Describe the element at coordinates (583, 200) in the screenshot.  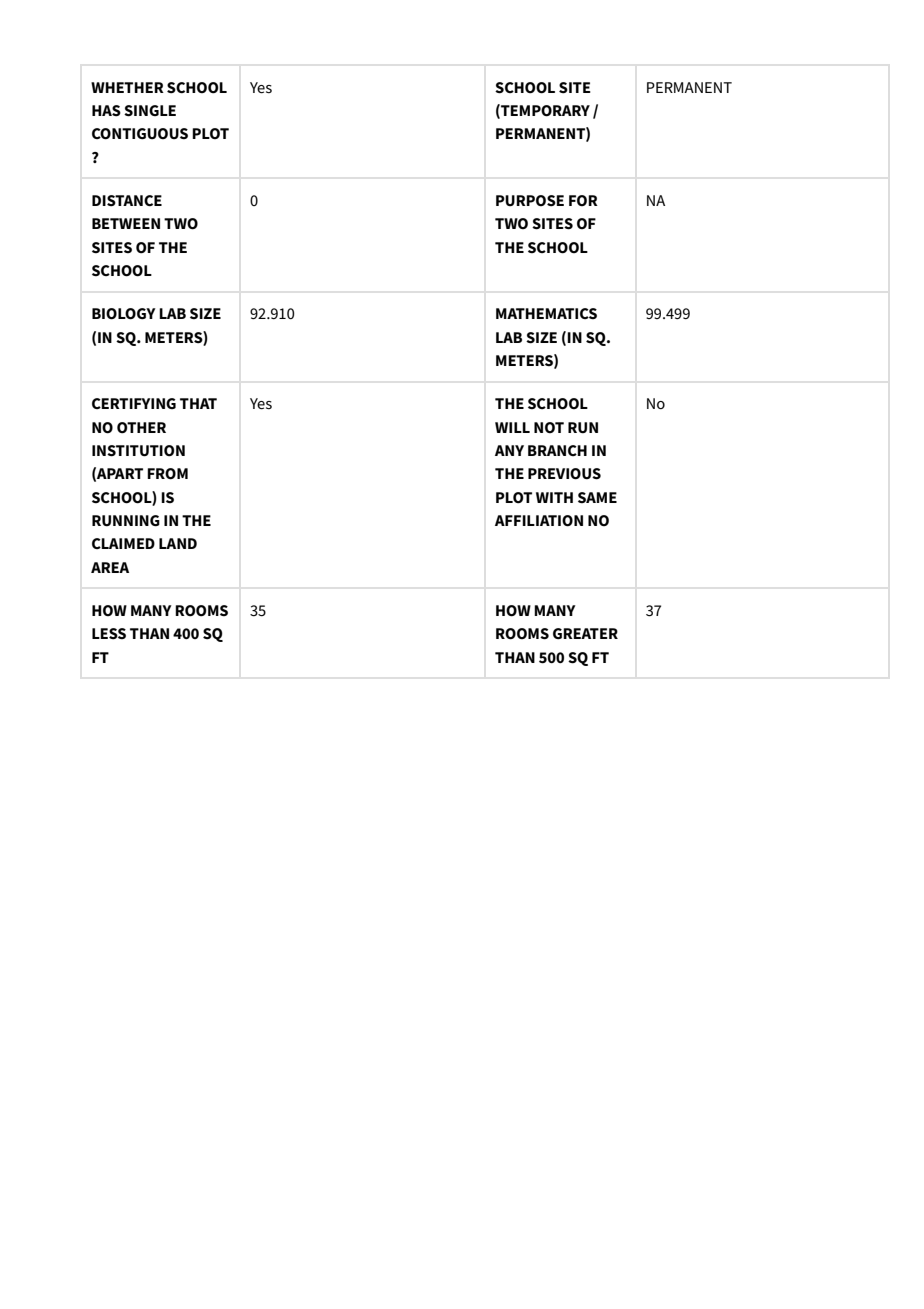
I see `FOR` at that location.
